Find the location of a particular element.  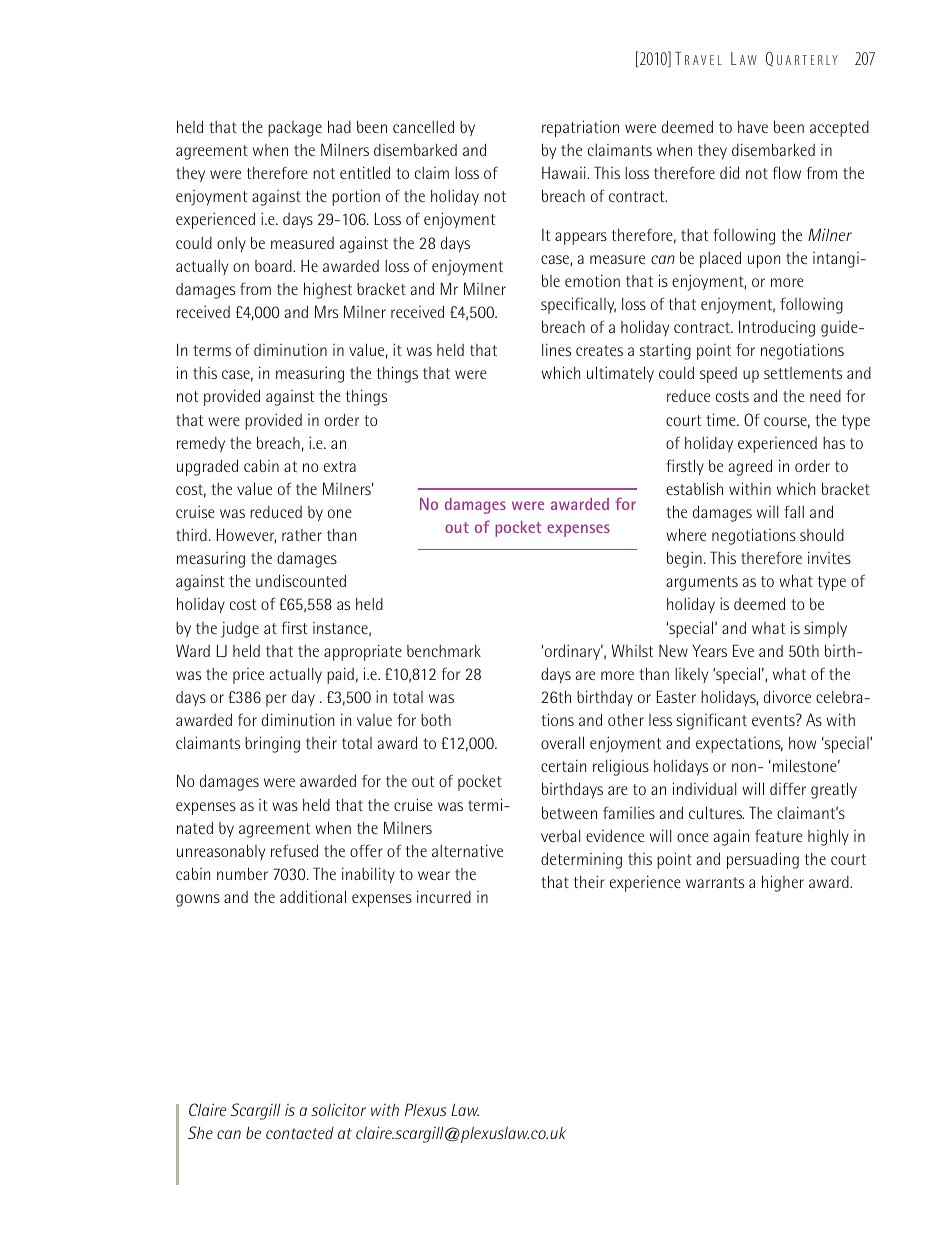

contacted is located at coordinates (300, 1133).
